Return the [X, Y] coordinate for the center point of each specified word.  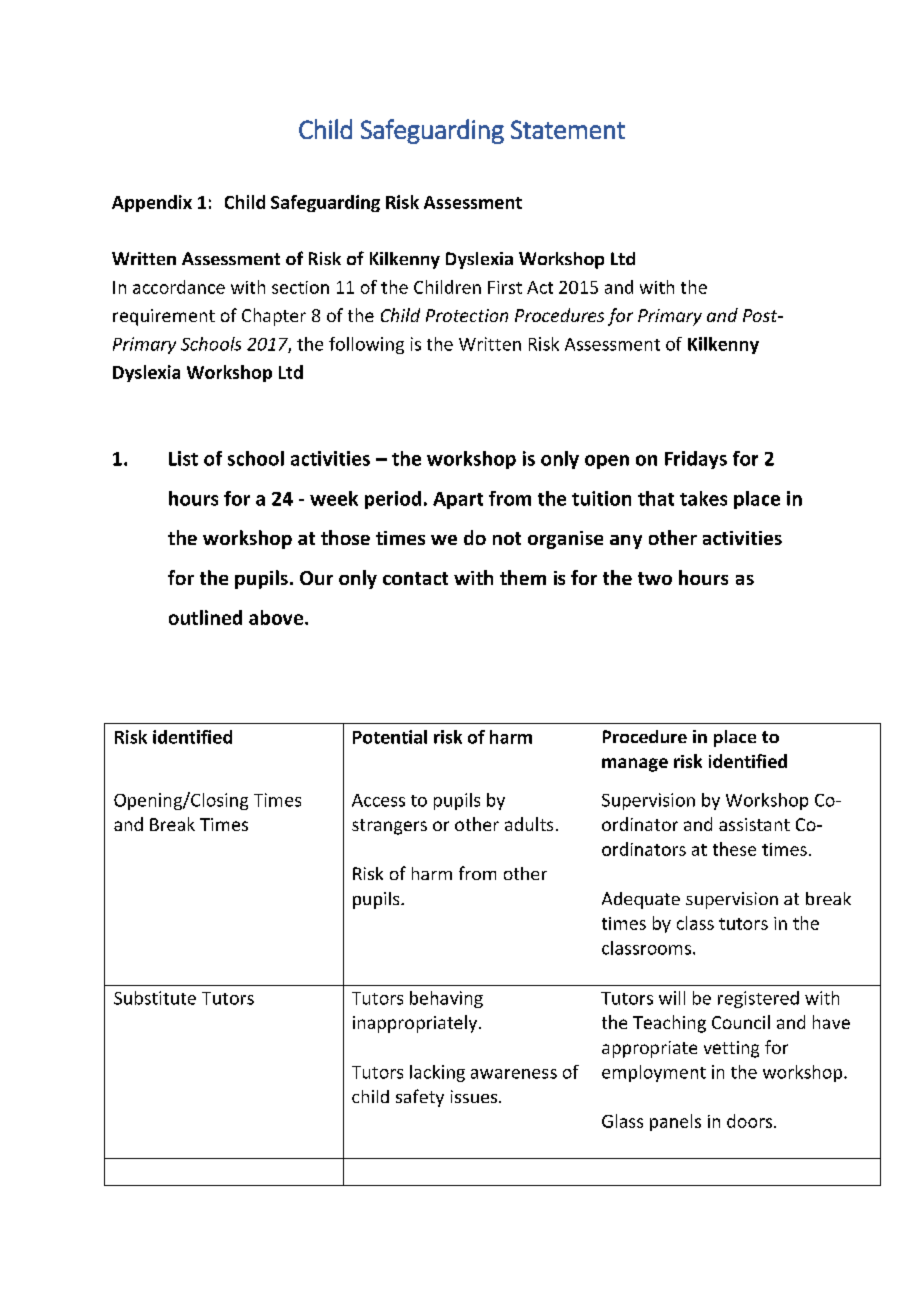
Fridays [696, 460]
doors [751, 1121]
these [734, 849]
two [655, 578]
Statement [568, 129]
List [183, 458]
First [505, 287]
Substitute [155, 998]
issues [475, 1096]
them [523, 577]
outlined [205, 617]
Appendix [152, 203]
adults [529, 824]
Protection [467, 315]
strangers [389, 827]
